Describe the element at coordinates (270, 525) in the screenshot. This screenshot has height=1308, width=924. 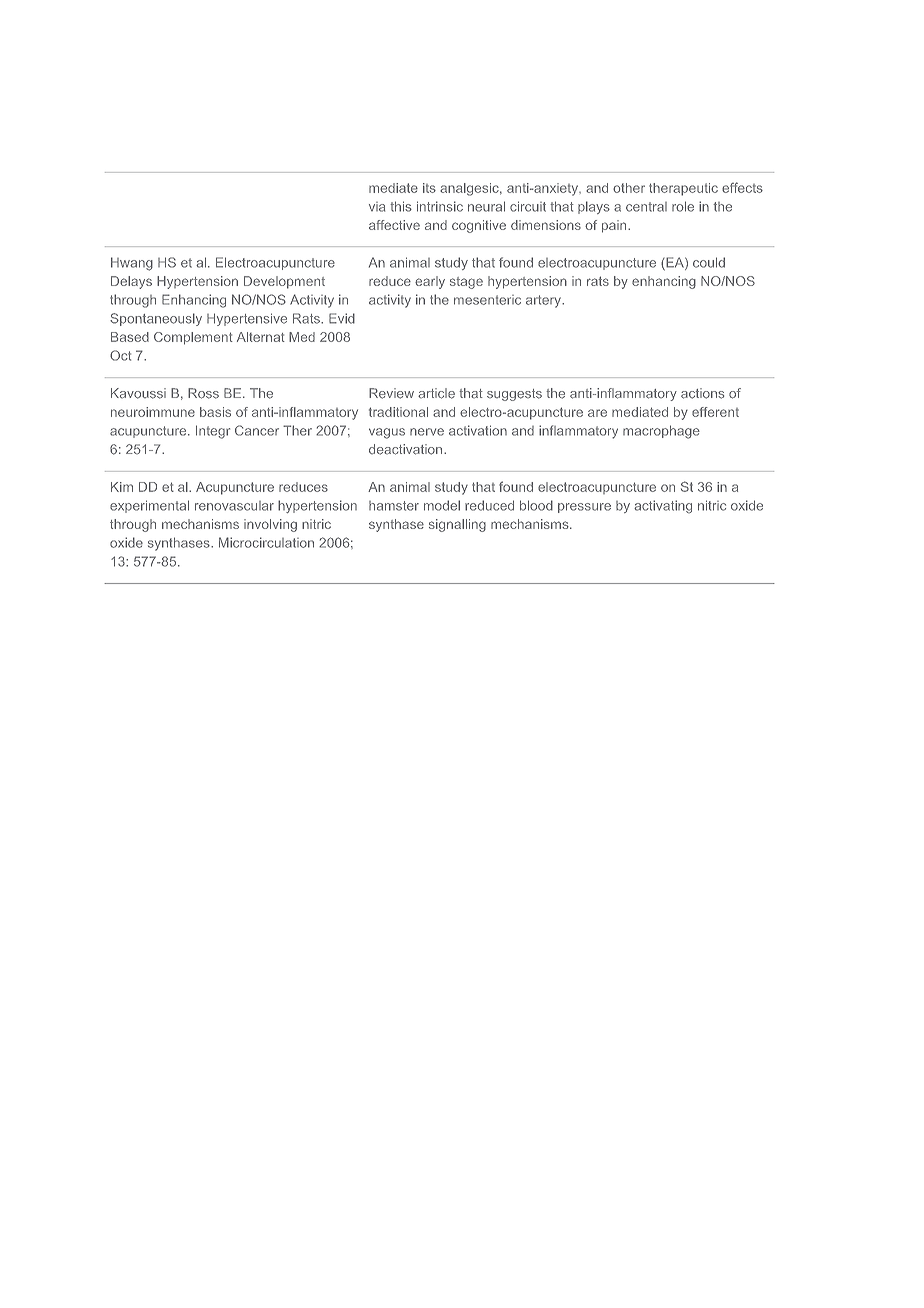
I see `involving` at that location.
